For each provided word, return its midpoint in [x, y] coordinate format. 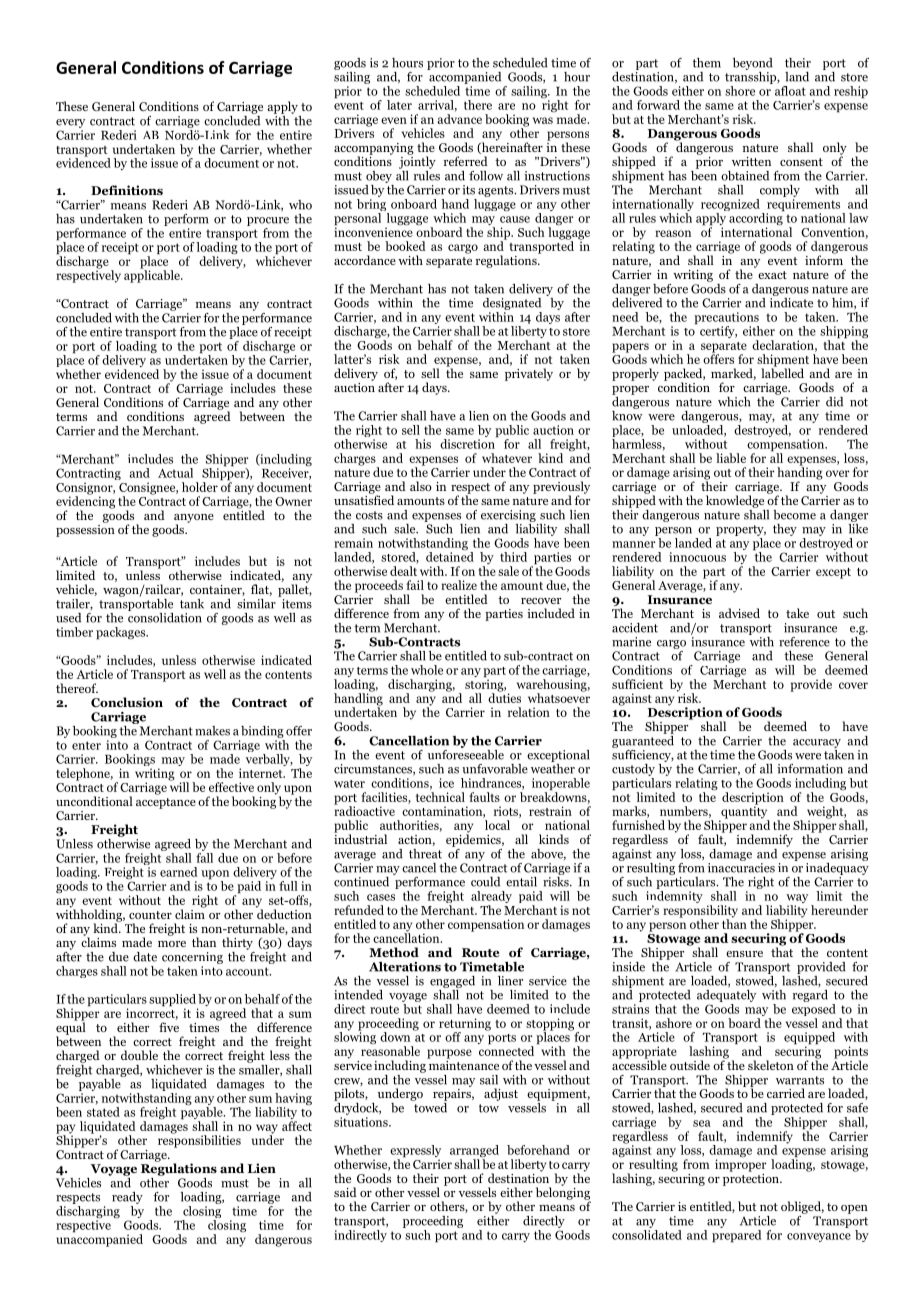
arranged [474, 1152]
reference [804, 642]
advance [459, 119]
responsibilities [199, 1140]
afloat [790, 91]
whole [427, 670]
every [70, 123]
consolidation [165, 616]
